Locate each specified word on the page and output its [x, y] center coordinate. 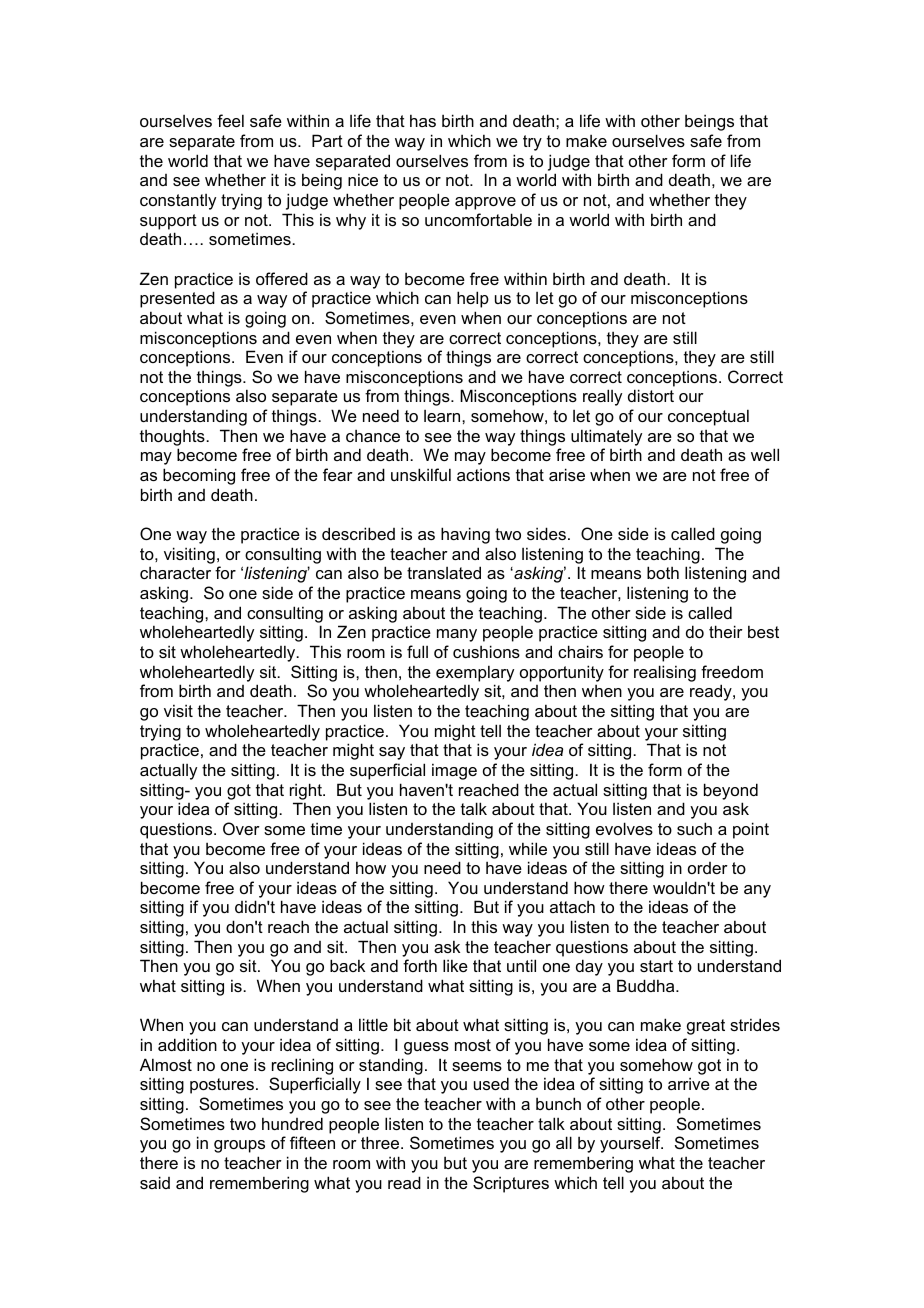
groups [239, 1146]
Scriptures [511, 1184]
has [423, 120]
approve [485, 203]
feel [230, 120]
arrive [689, 1083]
